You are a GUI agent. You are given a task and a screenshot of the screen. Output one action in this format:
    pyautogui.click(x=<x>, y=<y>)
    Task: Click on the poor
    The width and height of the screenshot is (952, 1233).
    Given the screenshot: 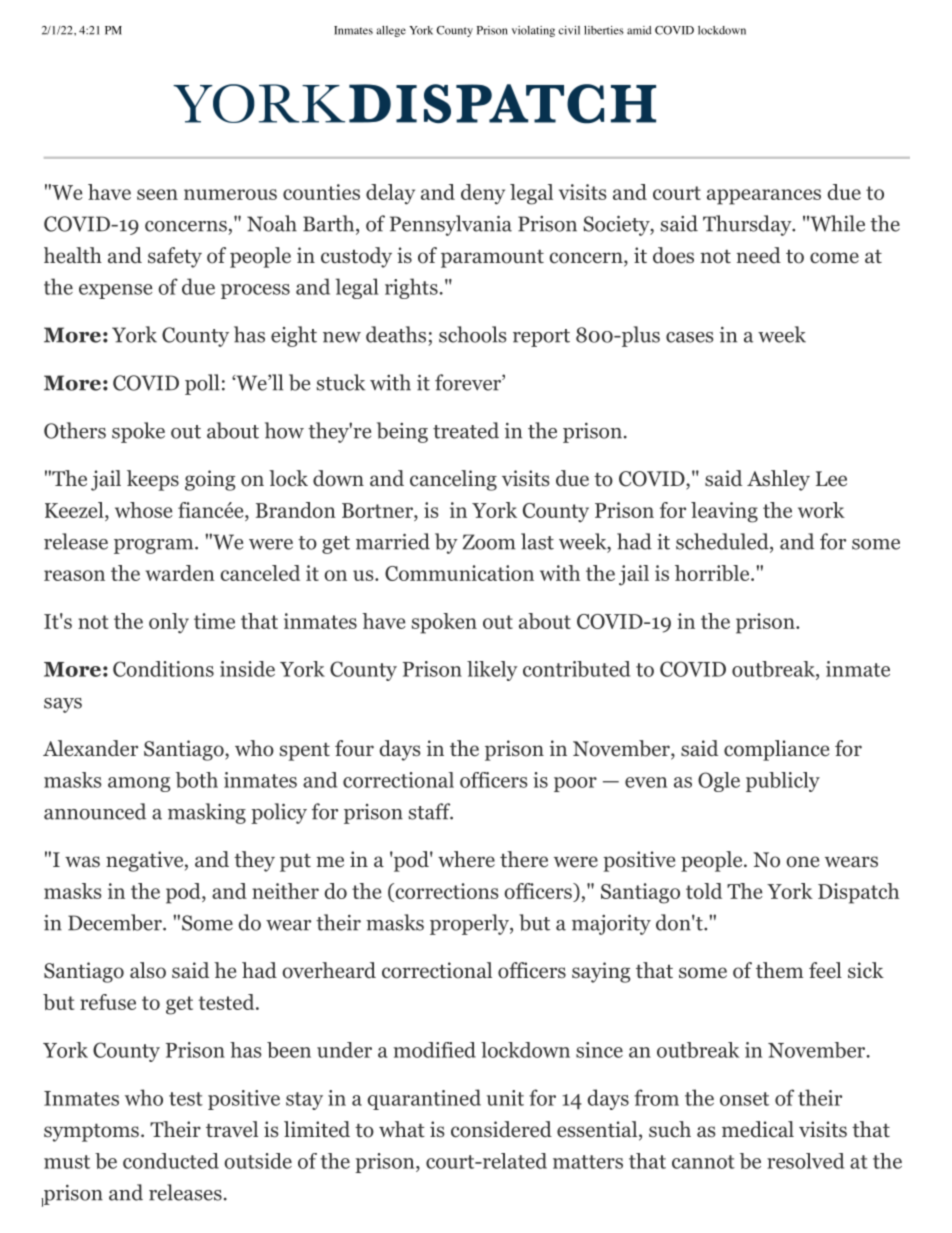 What is the action you would take?
    pyautogui.click(x=575, y=784)
